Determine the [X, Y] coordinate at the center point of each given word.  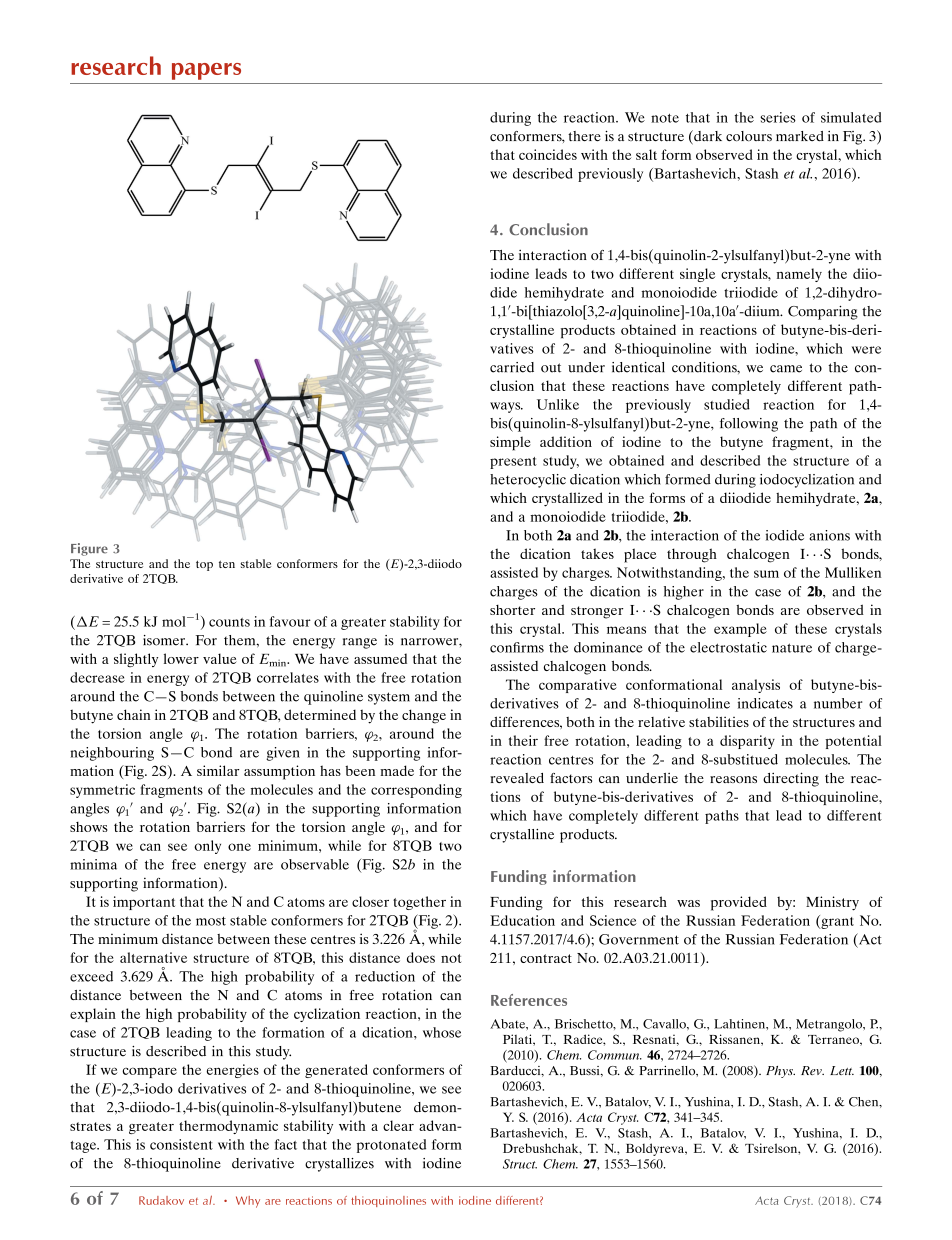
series [778, 117]
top [204, 566]
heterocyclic [528, 481]
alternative [153, 957]
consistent [181, 1144]
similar [218, 770]
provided [739, 903]
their [523, 740]
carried [512, 367]
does [421, 957]
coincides [548, 154]
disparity [747, 742]
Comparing [823, 313]
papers [206, 71]
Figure [89, 549]
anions [829, 535]
